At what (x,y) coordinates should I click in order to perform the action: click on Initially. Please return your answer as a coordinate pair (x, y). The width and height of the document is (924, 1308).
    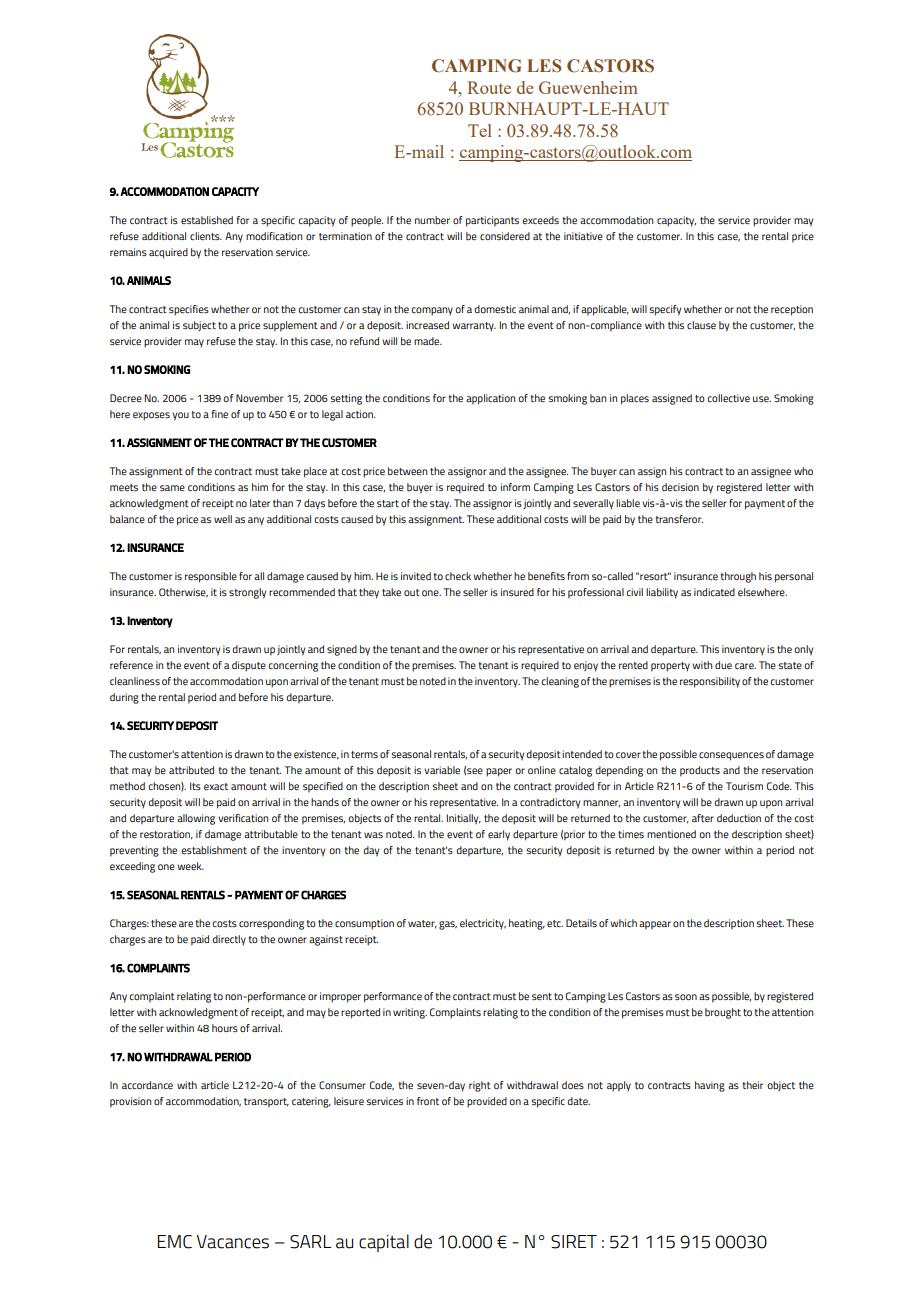
    Looking at the image, I should click on (463, 819).
